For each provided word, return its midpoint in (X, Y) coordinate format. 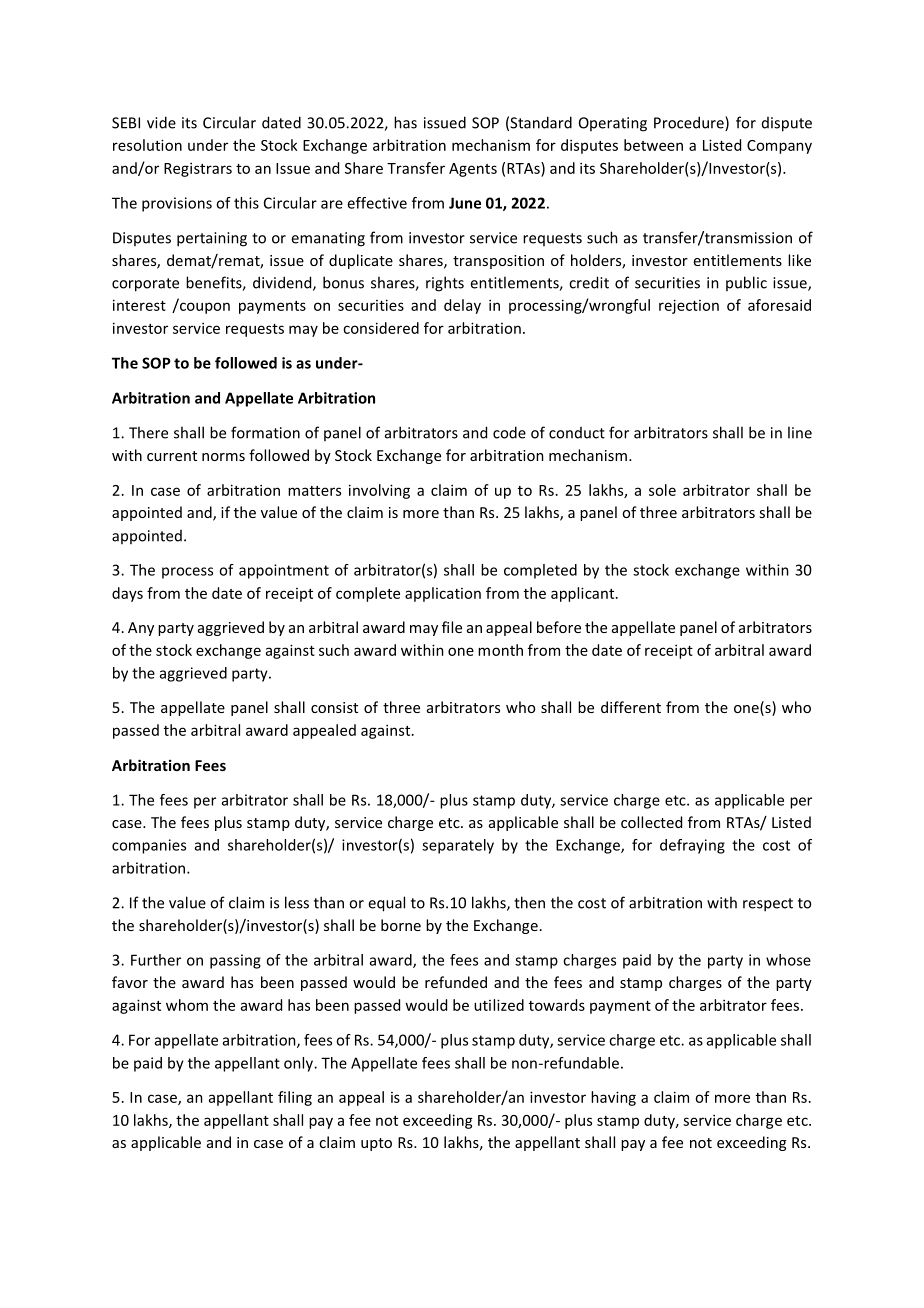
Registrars (198, 169)
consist (334, 707)
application (443, 594)
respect (768, 905)
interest (139, 305)
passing (235, 961)
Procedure (690, 123)
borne (401, 925)
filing (295, 1098)
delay (462, 306)
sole (662, 490)
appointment (284, 571)
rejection (689, 306)
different (631, 707)
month (500, 650)
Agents (473, 170)
